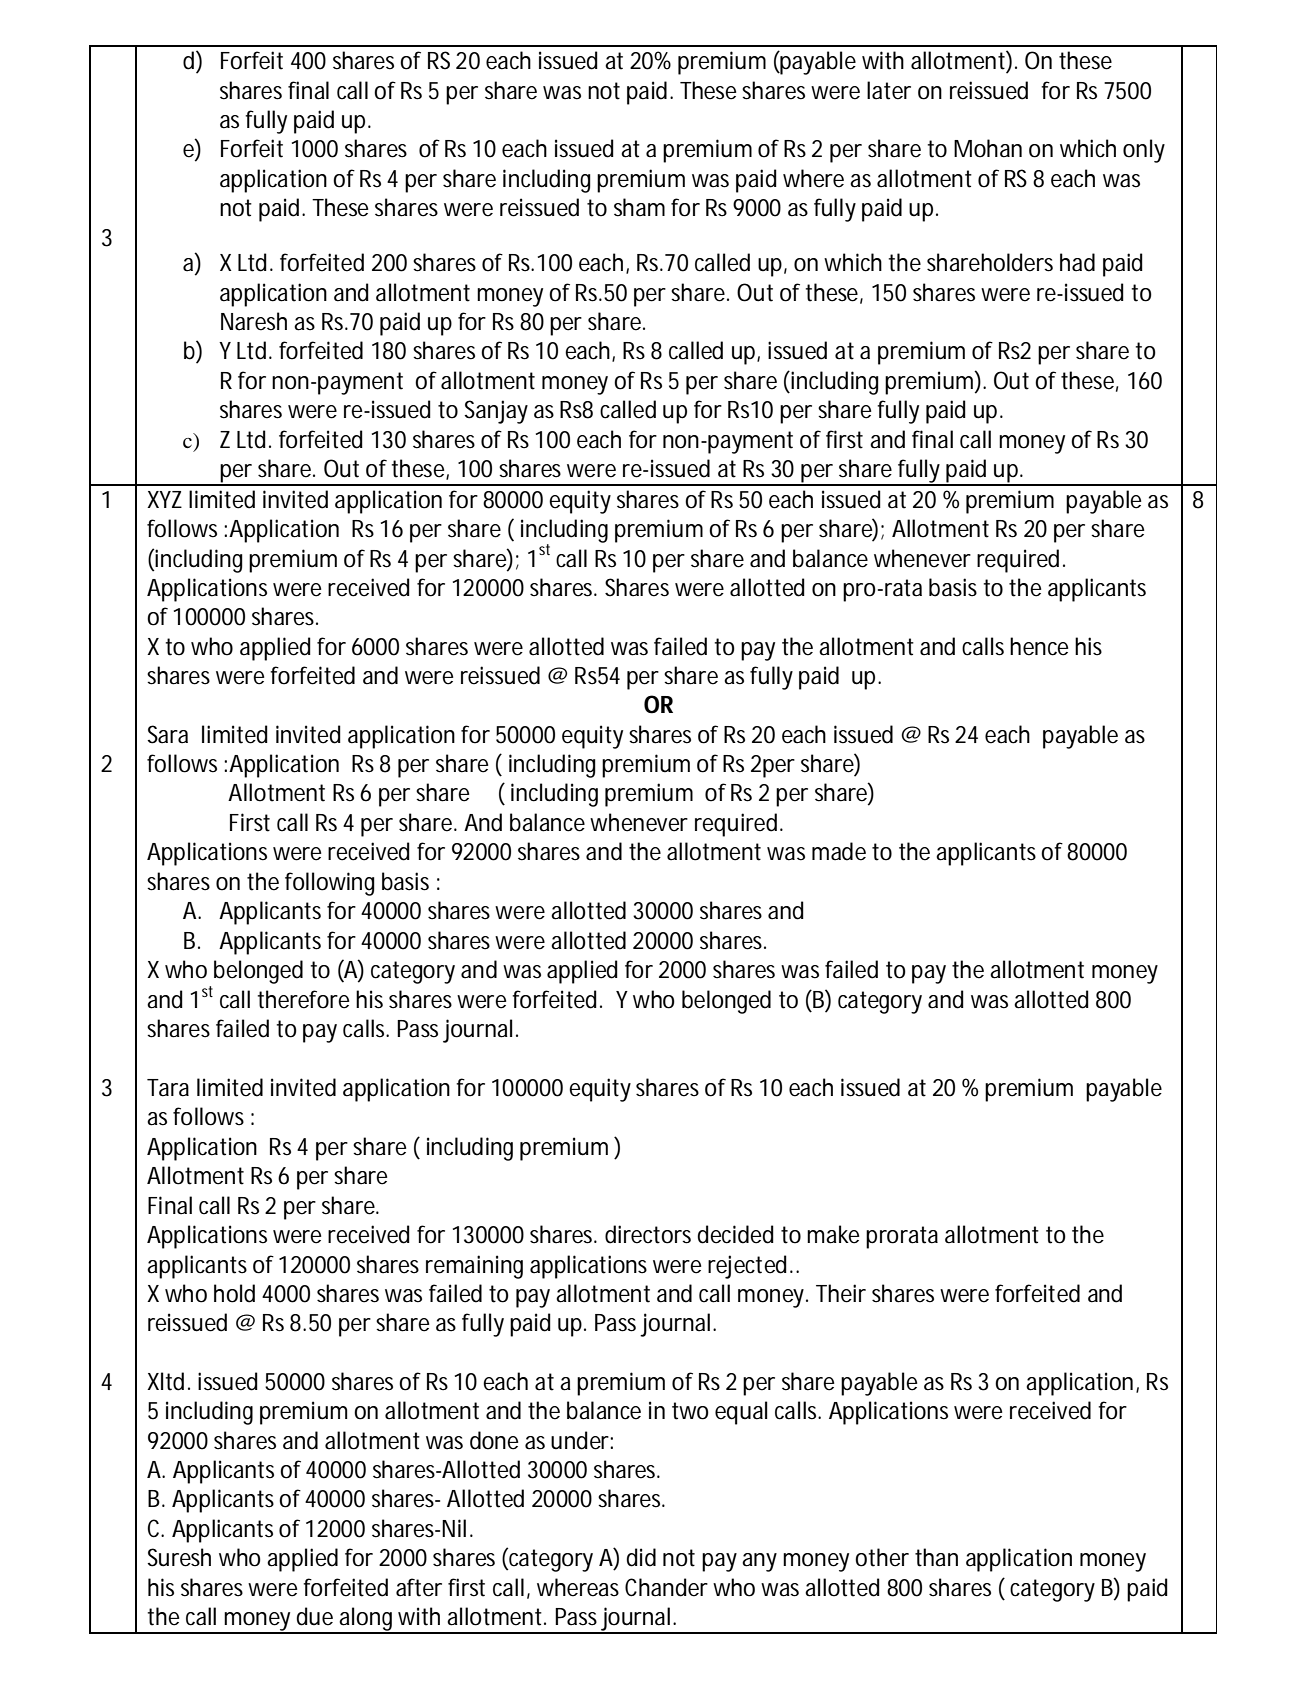 This screenshot has height=1692, width=1307. What do you see at coordinates (167, 734) in the screenshot?
I see `Sara` at bounding box center [167, 734].
